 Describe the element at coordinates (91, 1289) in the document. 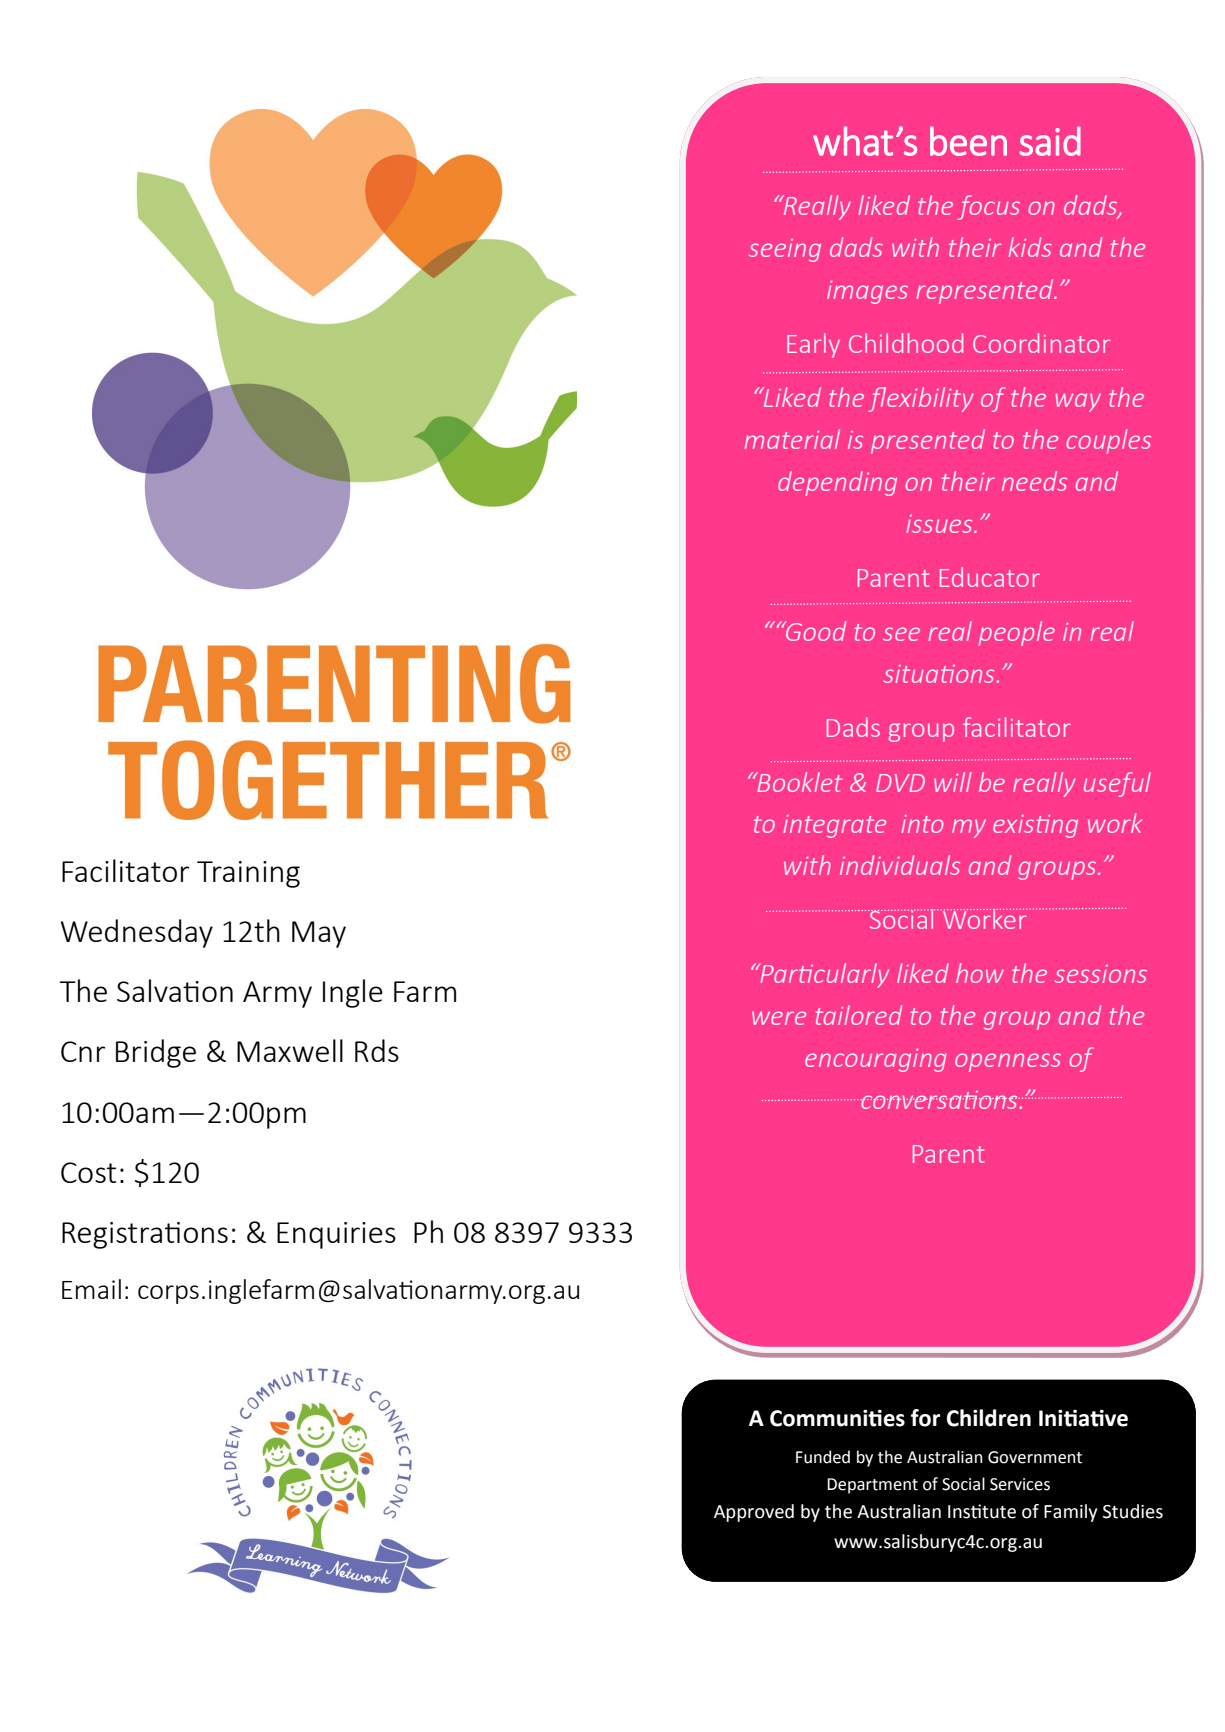

I see `Email` at that location.
